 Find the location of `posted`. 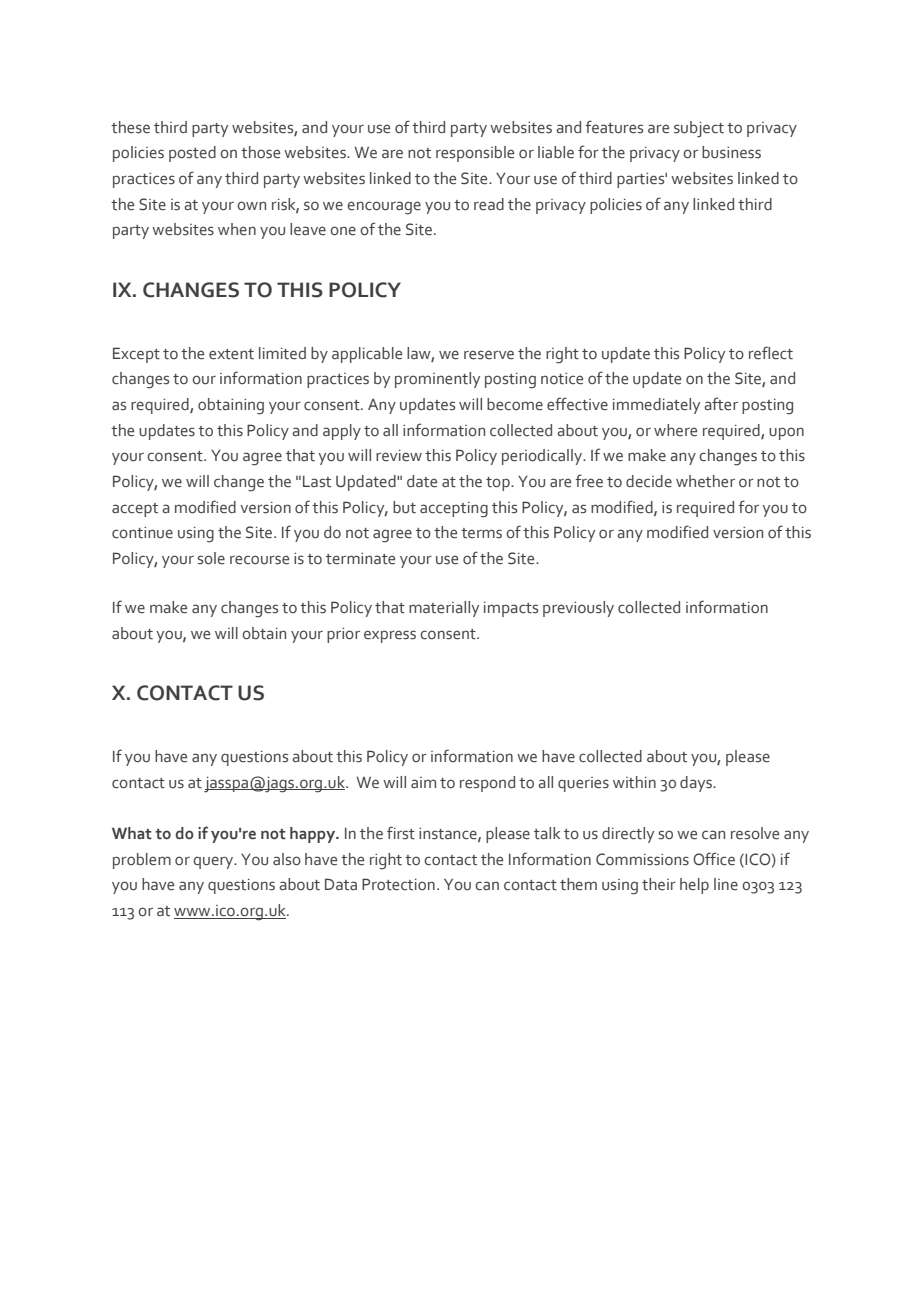

posted is located at coordinates (192, 154).
